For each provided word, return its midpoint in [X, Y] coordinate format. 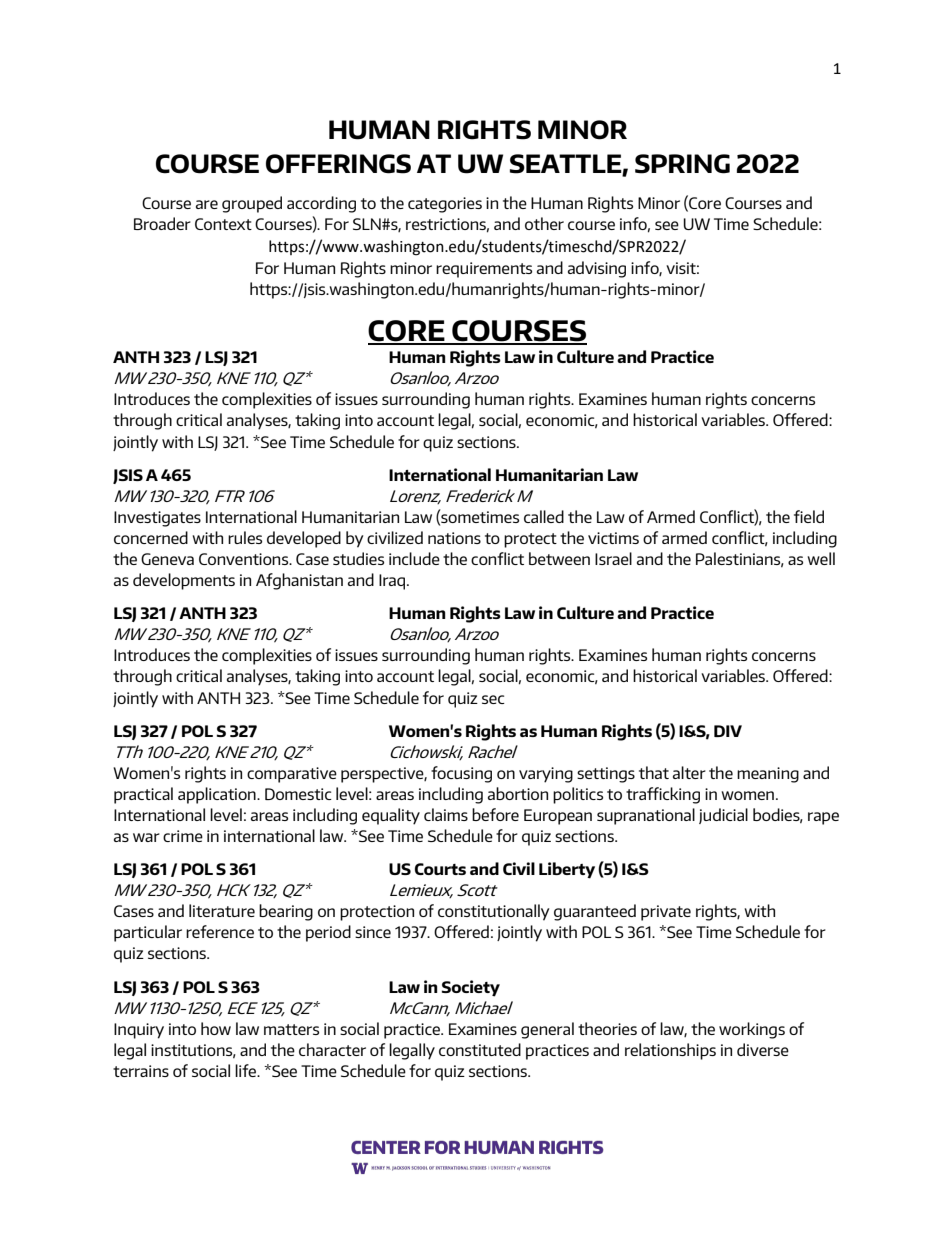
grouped [252, 204]
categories [445, 205]
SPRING [682, 164]
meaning [768, 775]
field [809, 516]
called [544, 516]
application [218, 795]
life [247, 1070]
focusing [461, 774]
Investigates [157, 519]
